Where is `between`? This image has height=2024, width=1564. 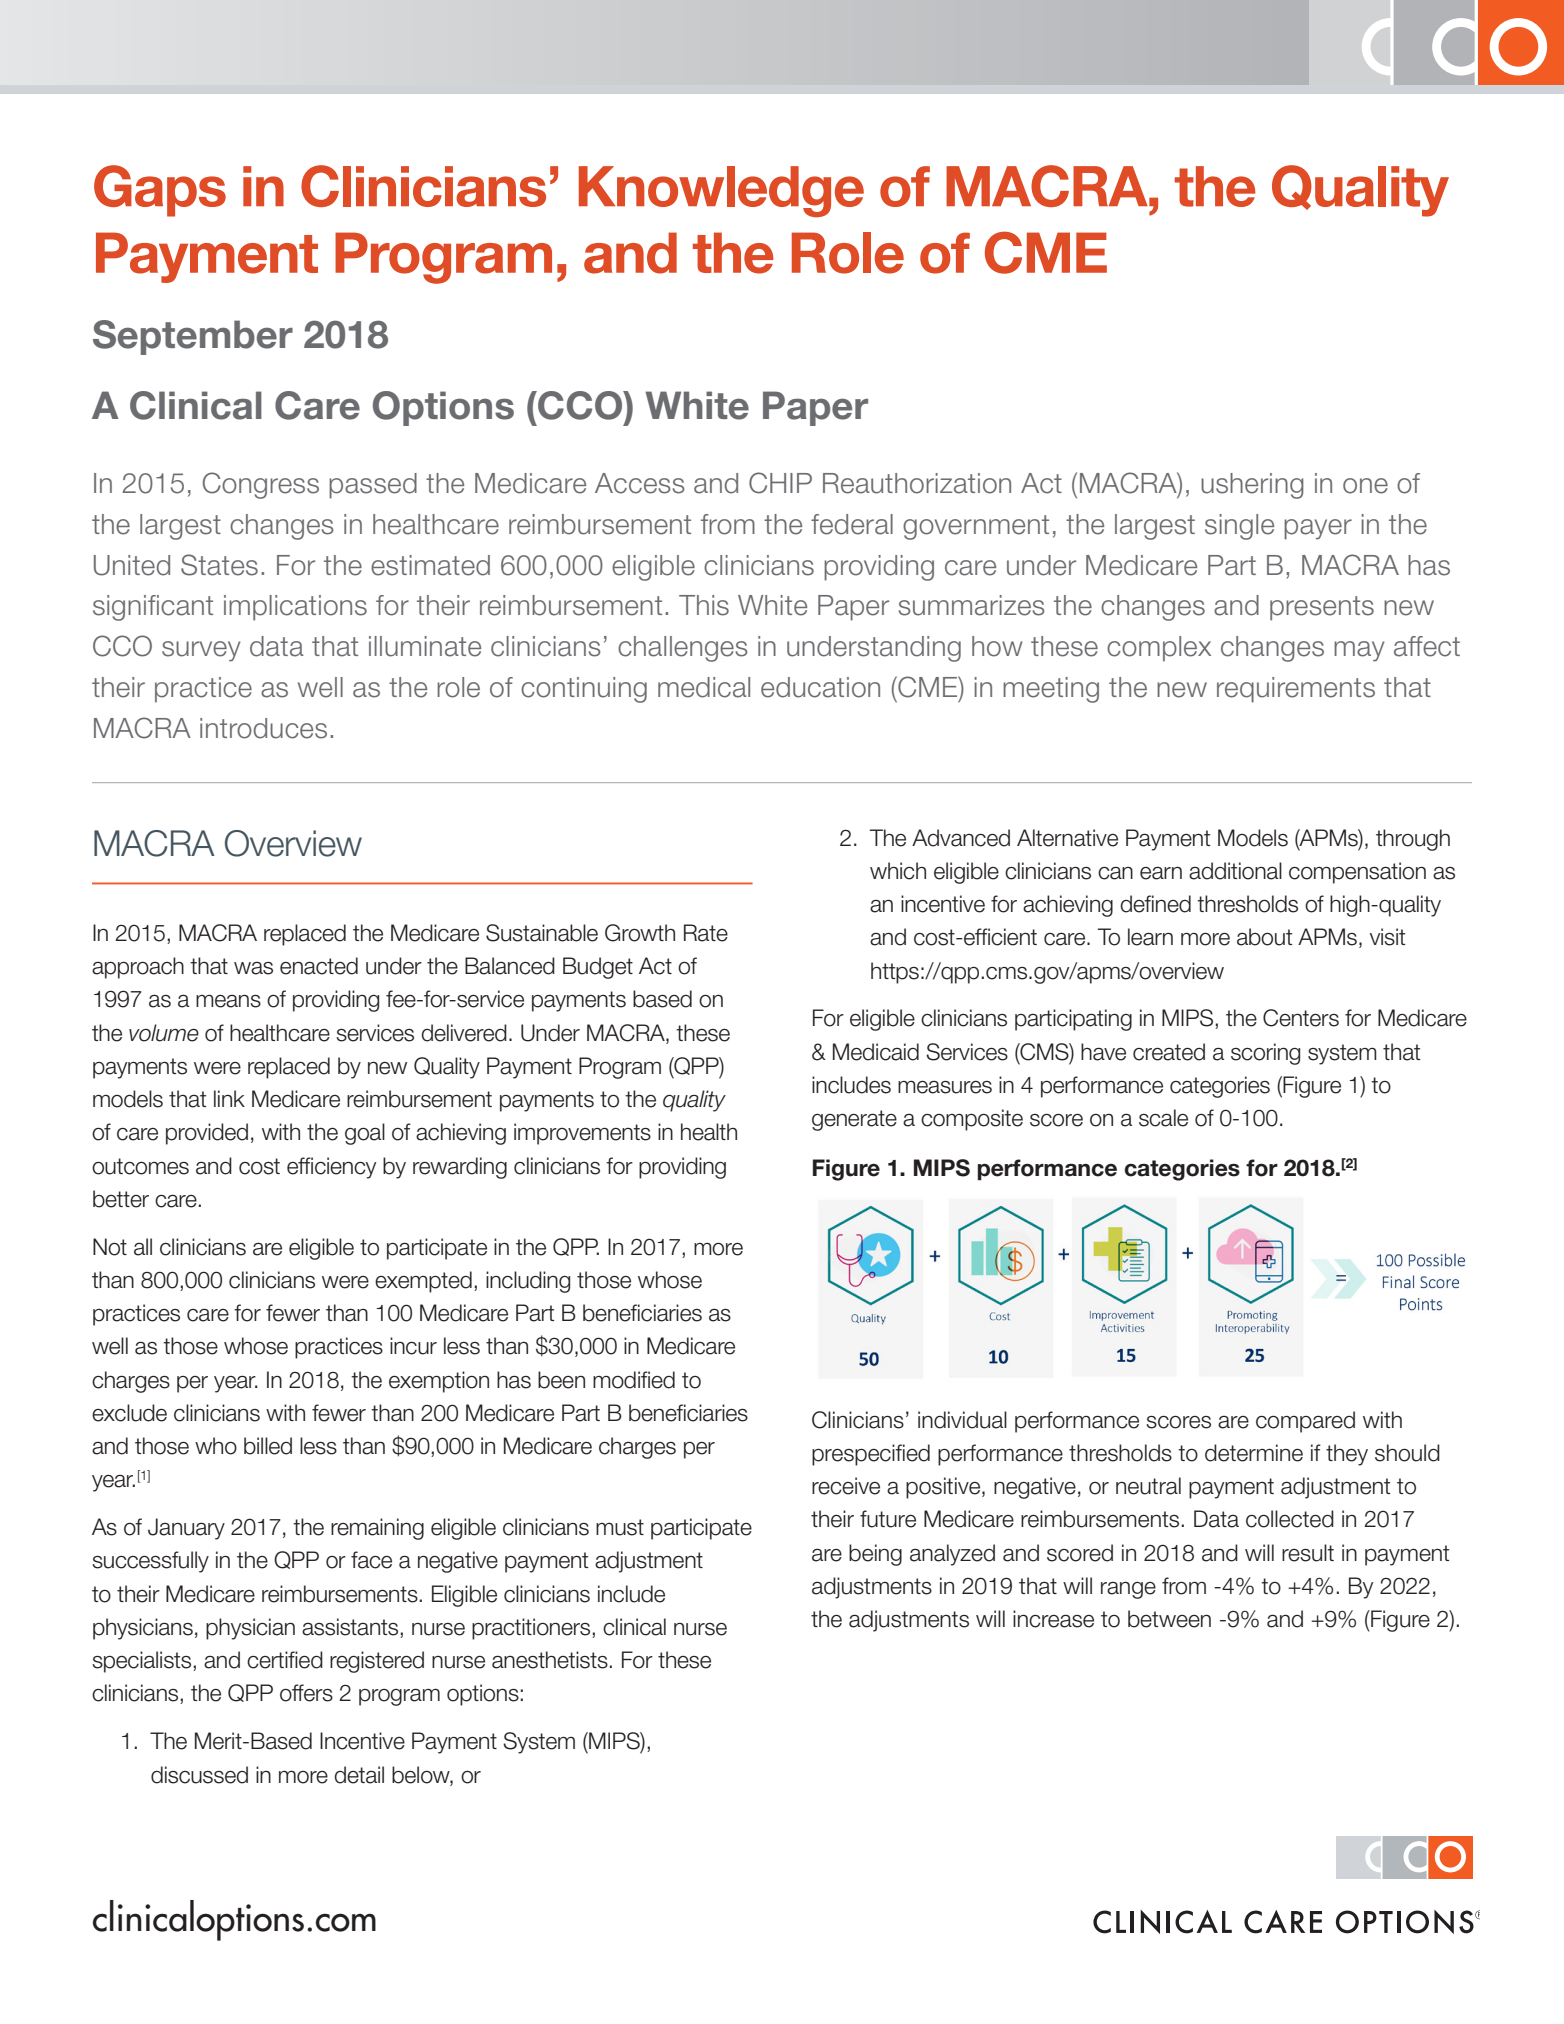
between is located at coordinates (1169, 1619).
